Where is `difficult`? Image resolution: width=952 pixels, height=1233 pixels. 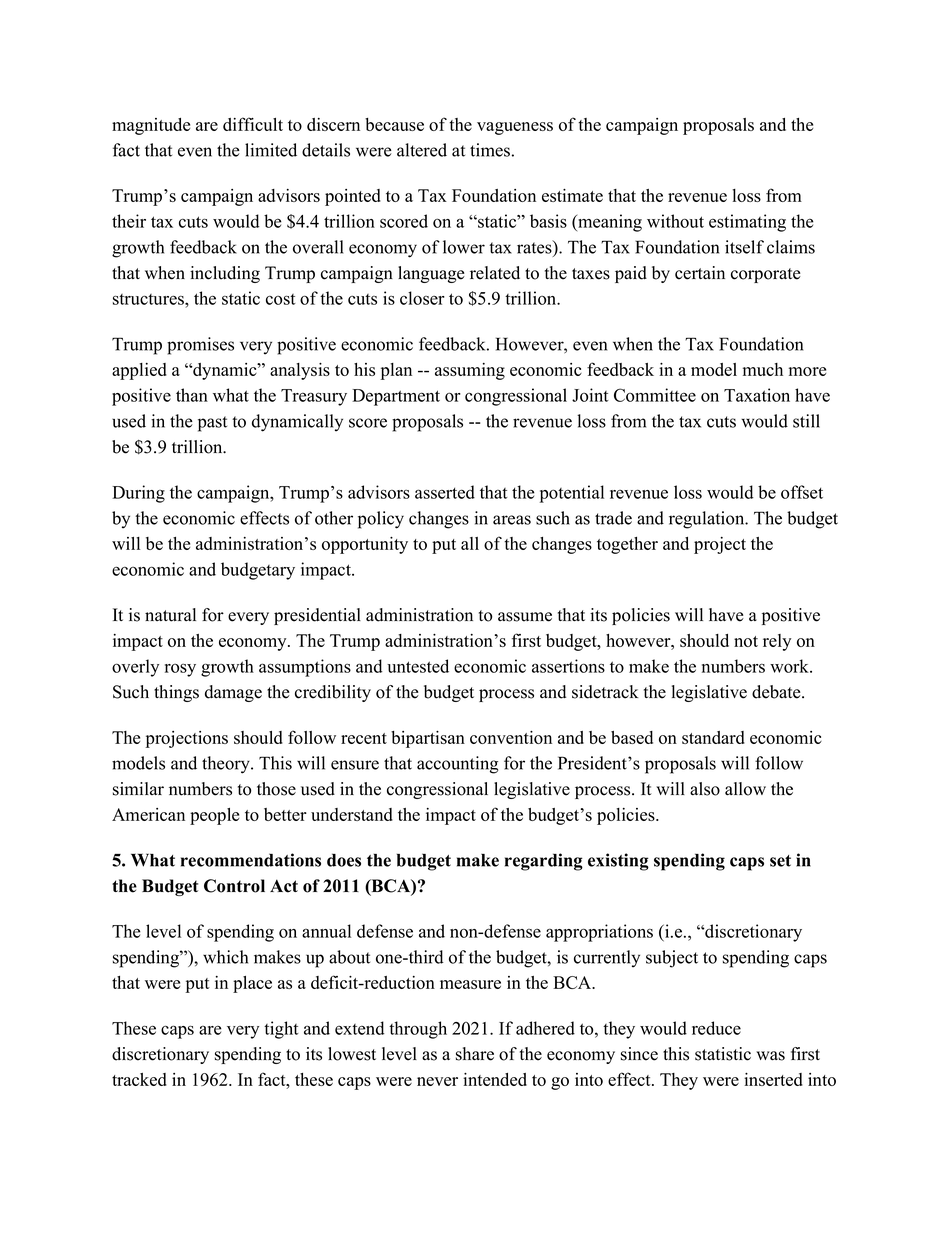
difficult is located at coordinates (253, 124).
